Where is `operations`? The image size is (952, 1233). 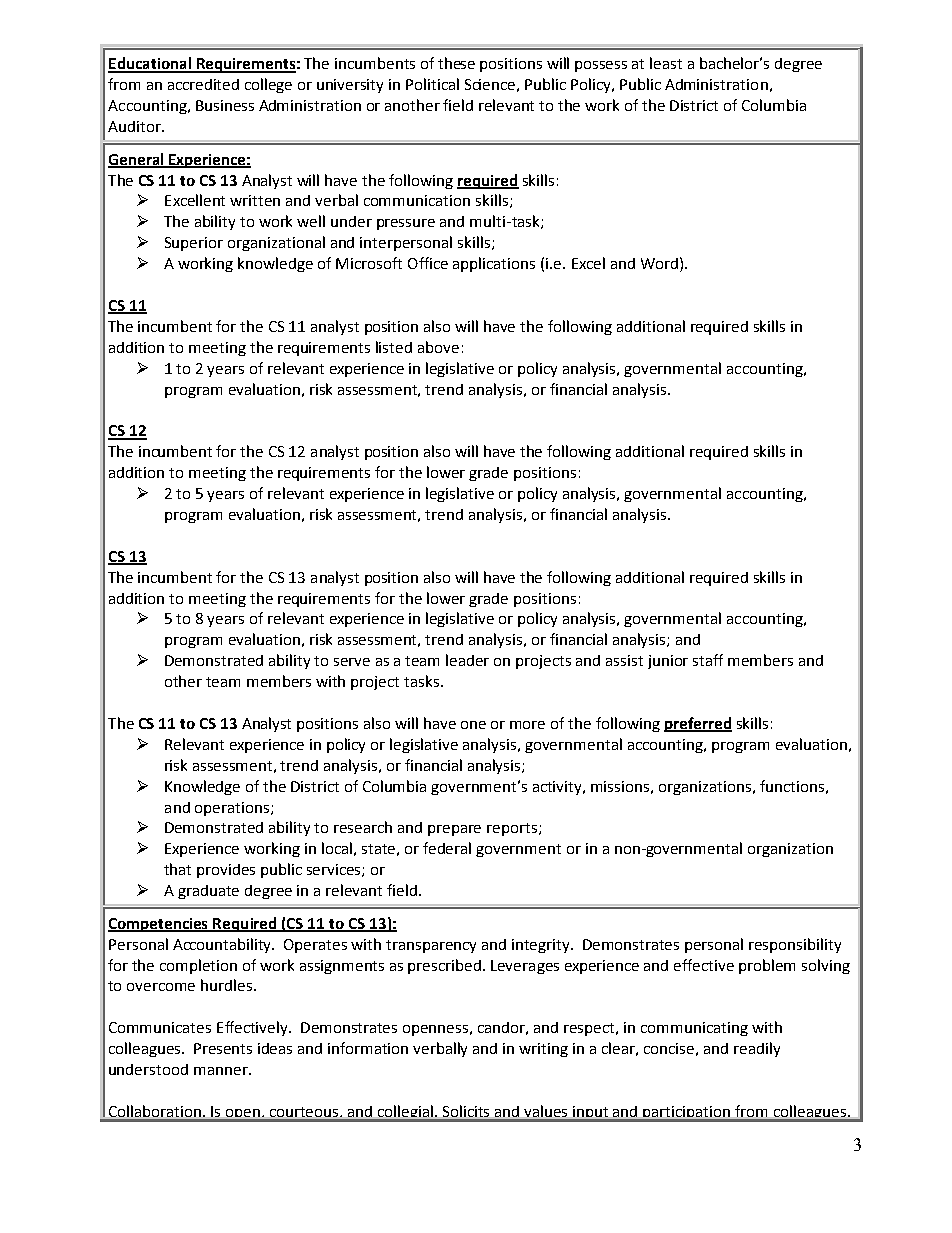
operations is located at coordinates (232, 809).
